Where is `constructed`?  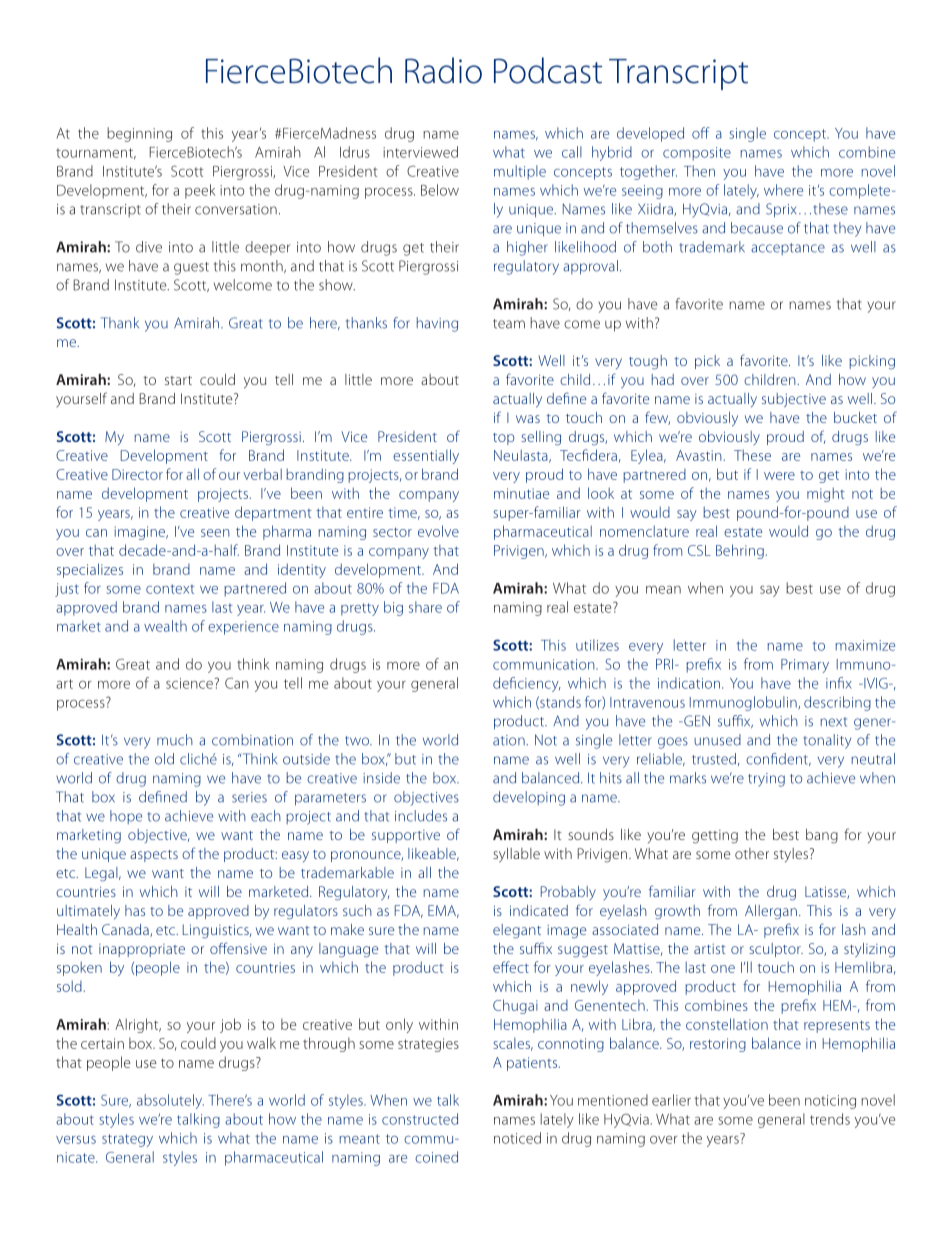 constructed is located at coordinates (420, 1119).
